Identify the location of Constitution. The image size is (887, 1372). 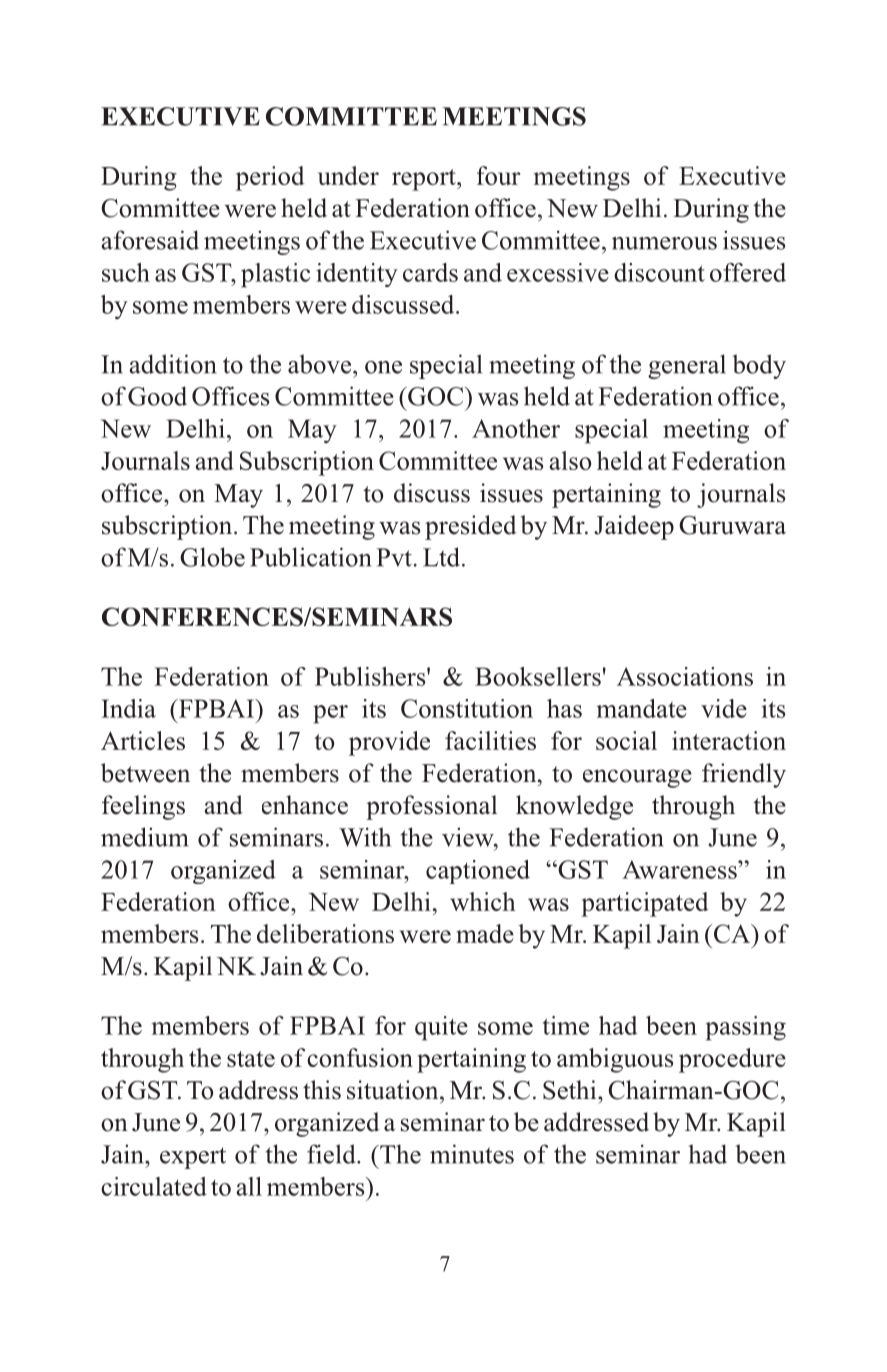
(467, 708).
